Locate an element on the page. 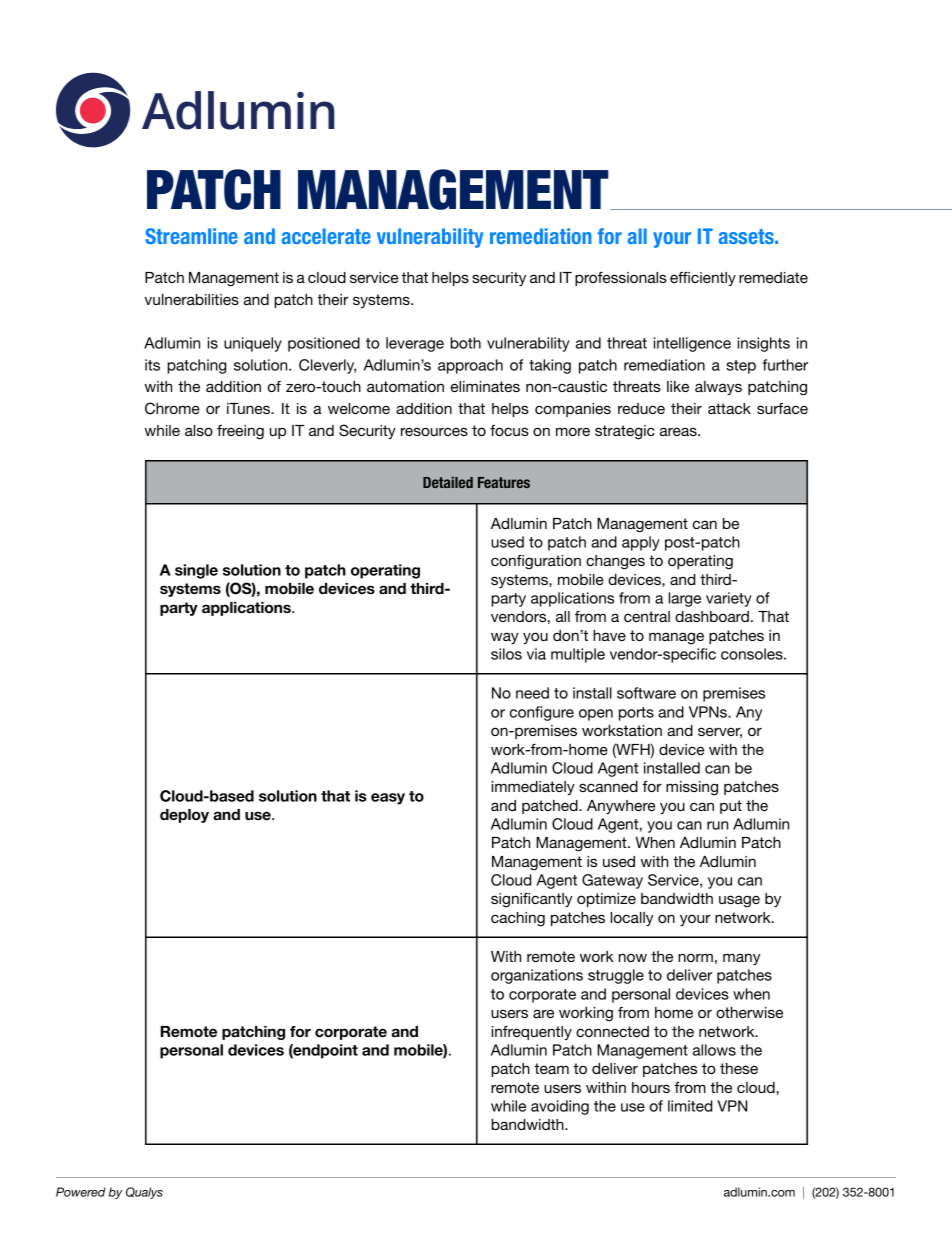  Streamline is located at coordinates (191, 236).
